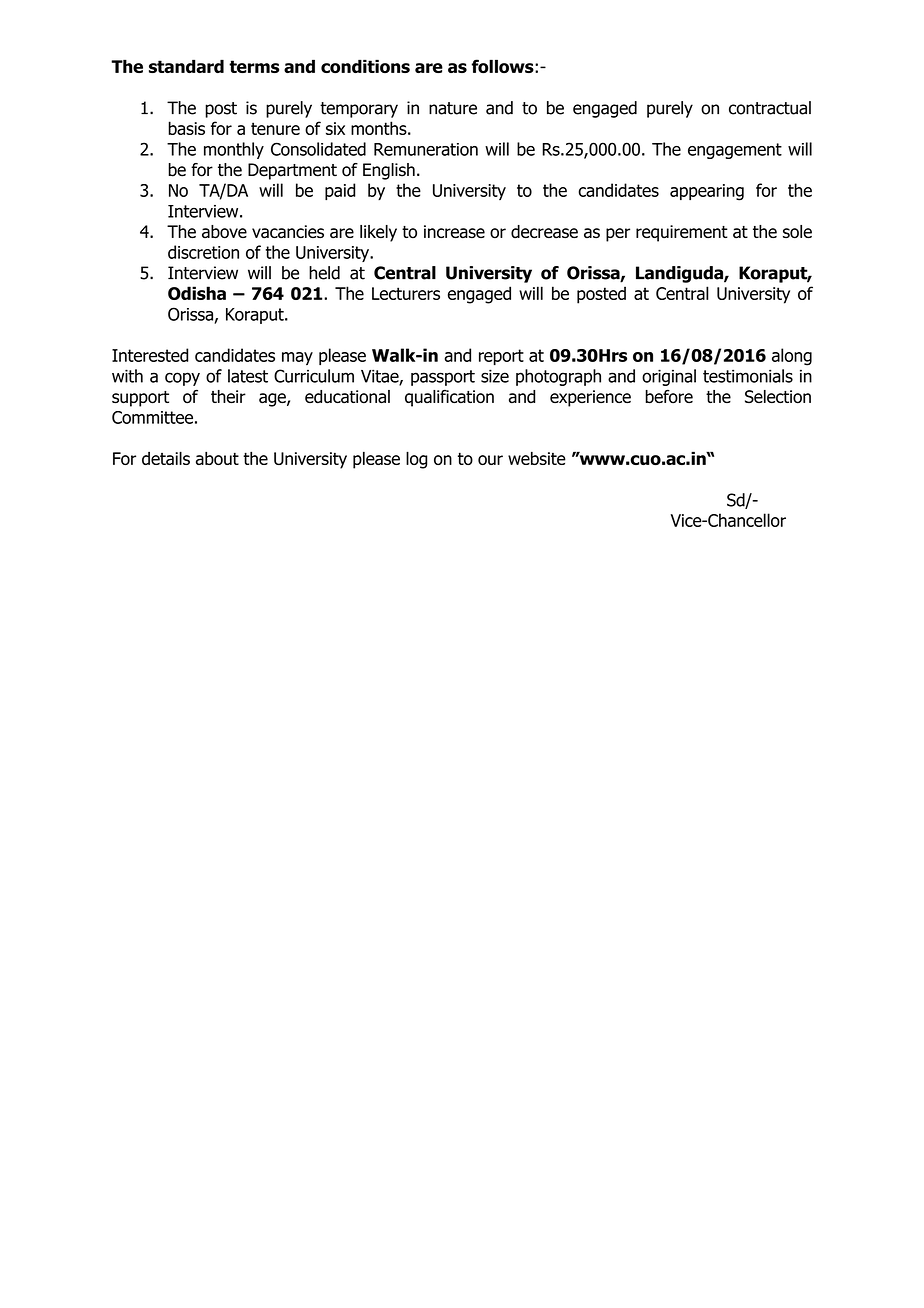  Describe the element at coordinates (792, 357) in the screenshot. I see `along` at that location.
